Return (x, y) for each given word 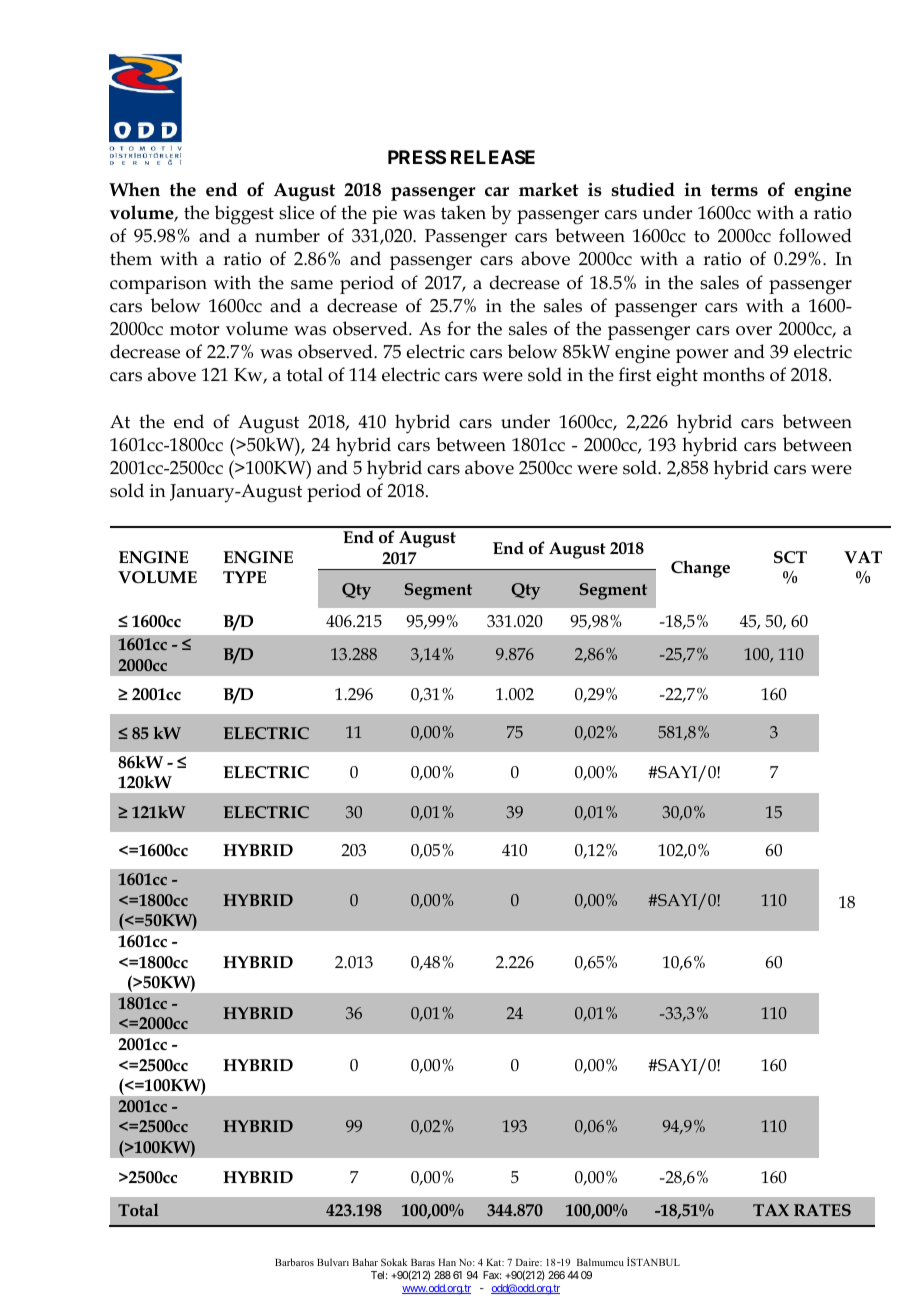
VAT (863, 557)
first (635, 374)
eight (677, 377)
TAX (771, 1210)
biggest (244, 215)
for (459, 328)
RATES (822, 1210)
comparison (158, 285)
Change (700, 569)
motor (194, 329)
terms (734, 190)
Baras (423, 1262)
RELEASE (493, 157)
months (734, 374)
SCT (790, 557)
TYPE (244, 577)
